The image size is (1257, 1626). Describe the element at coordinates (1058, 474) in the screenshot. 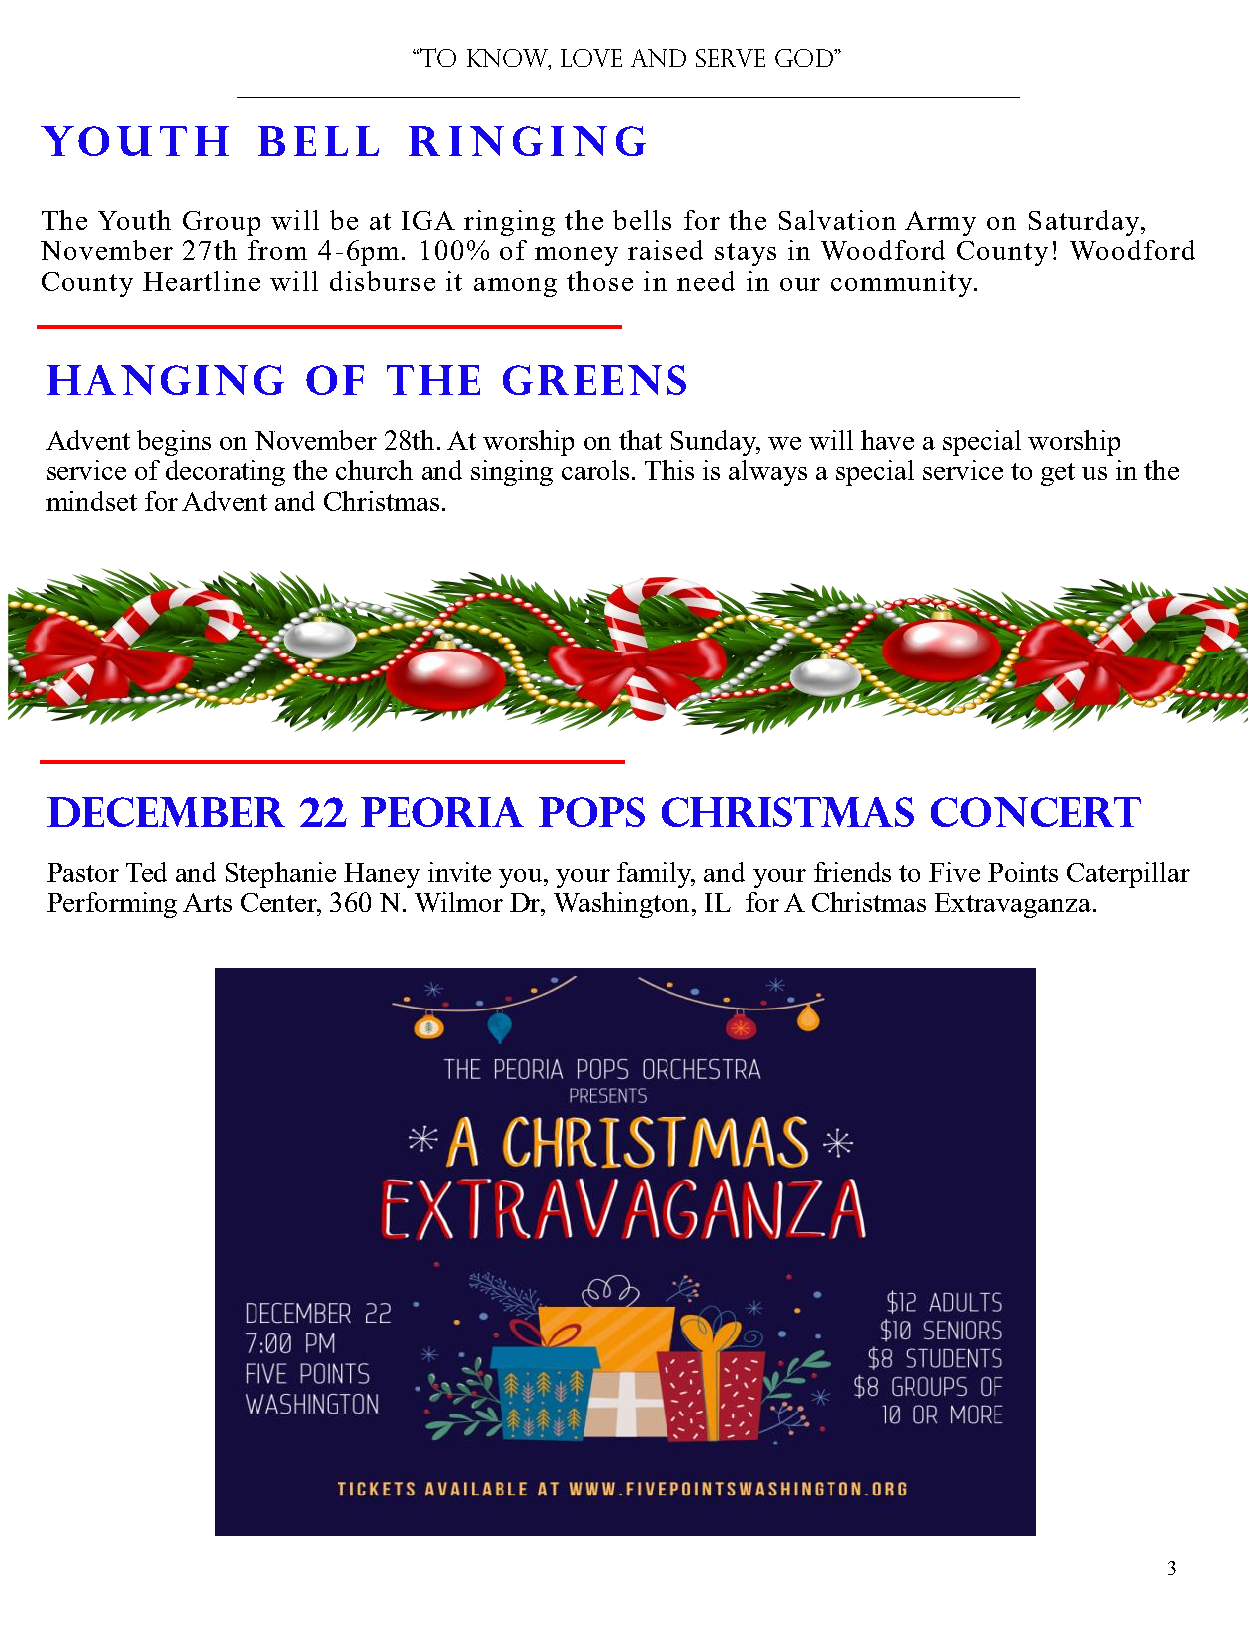

I see `get` at that location.
